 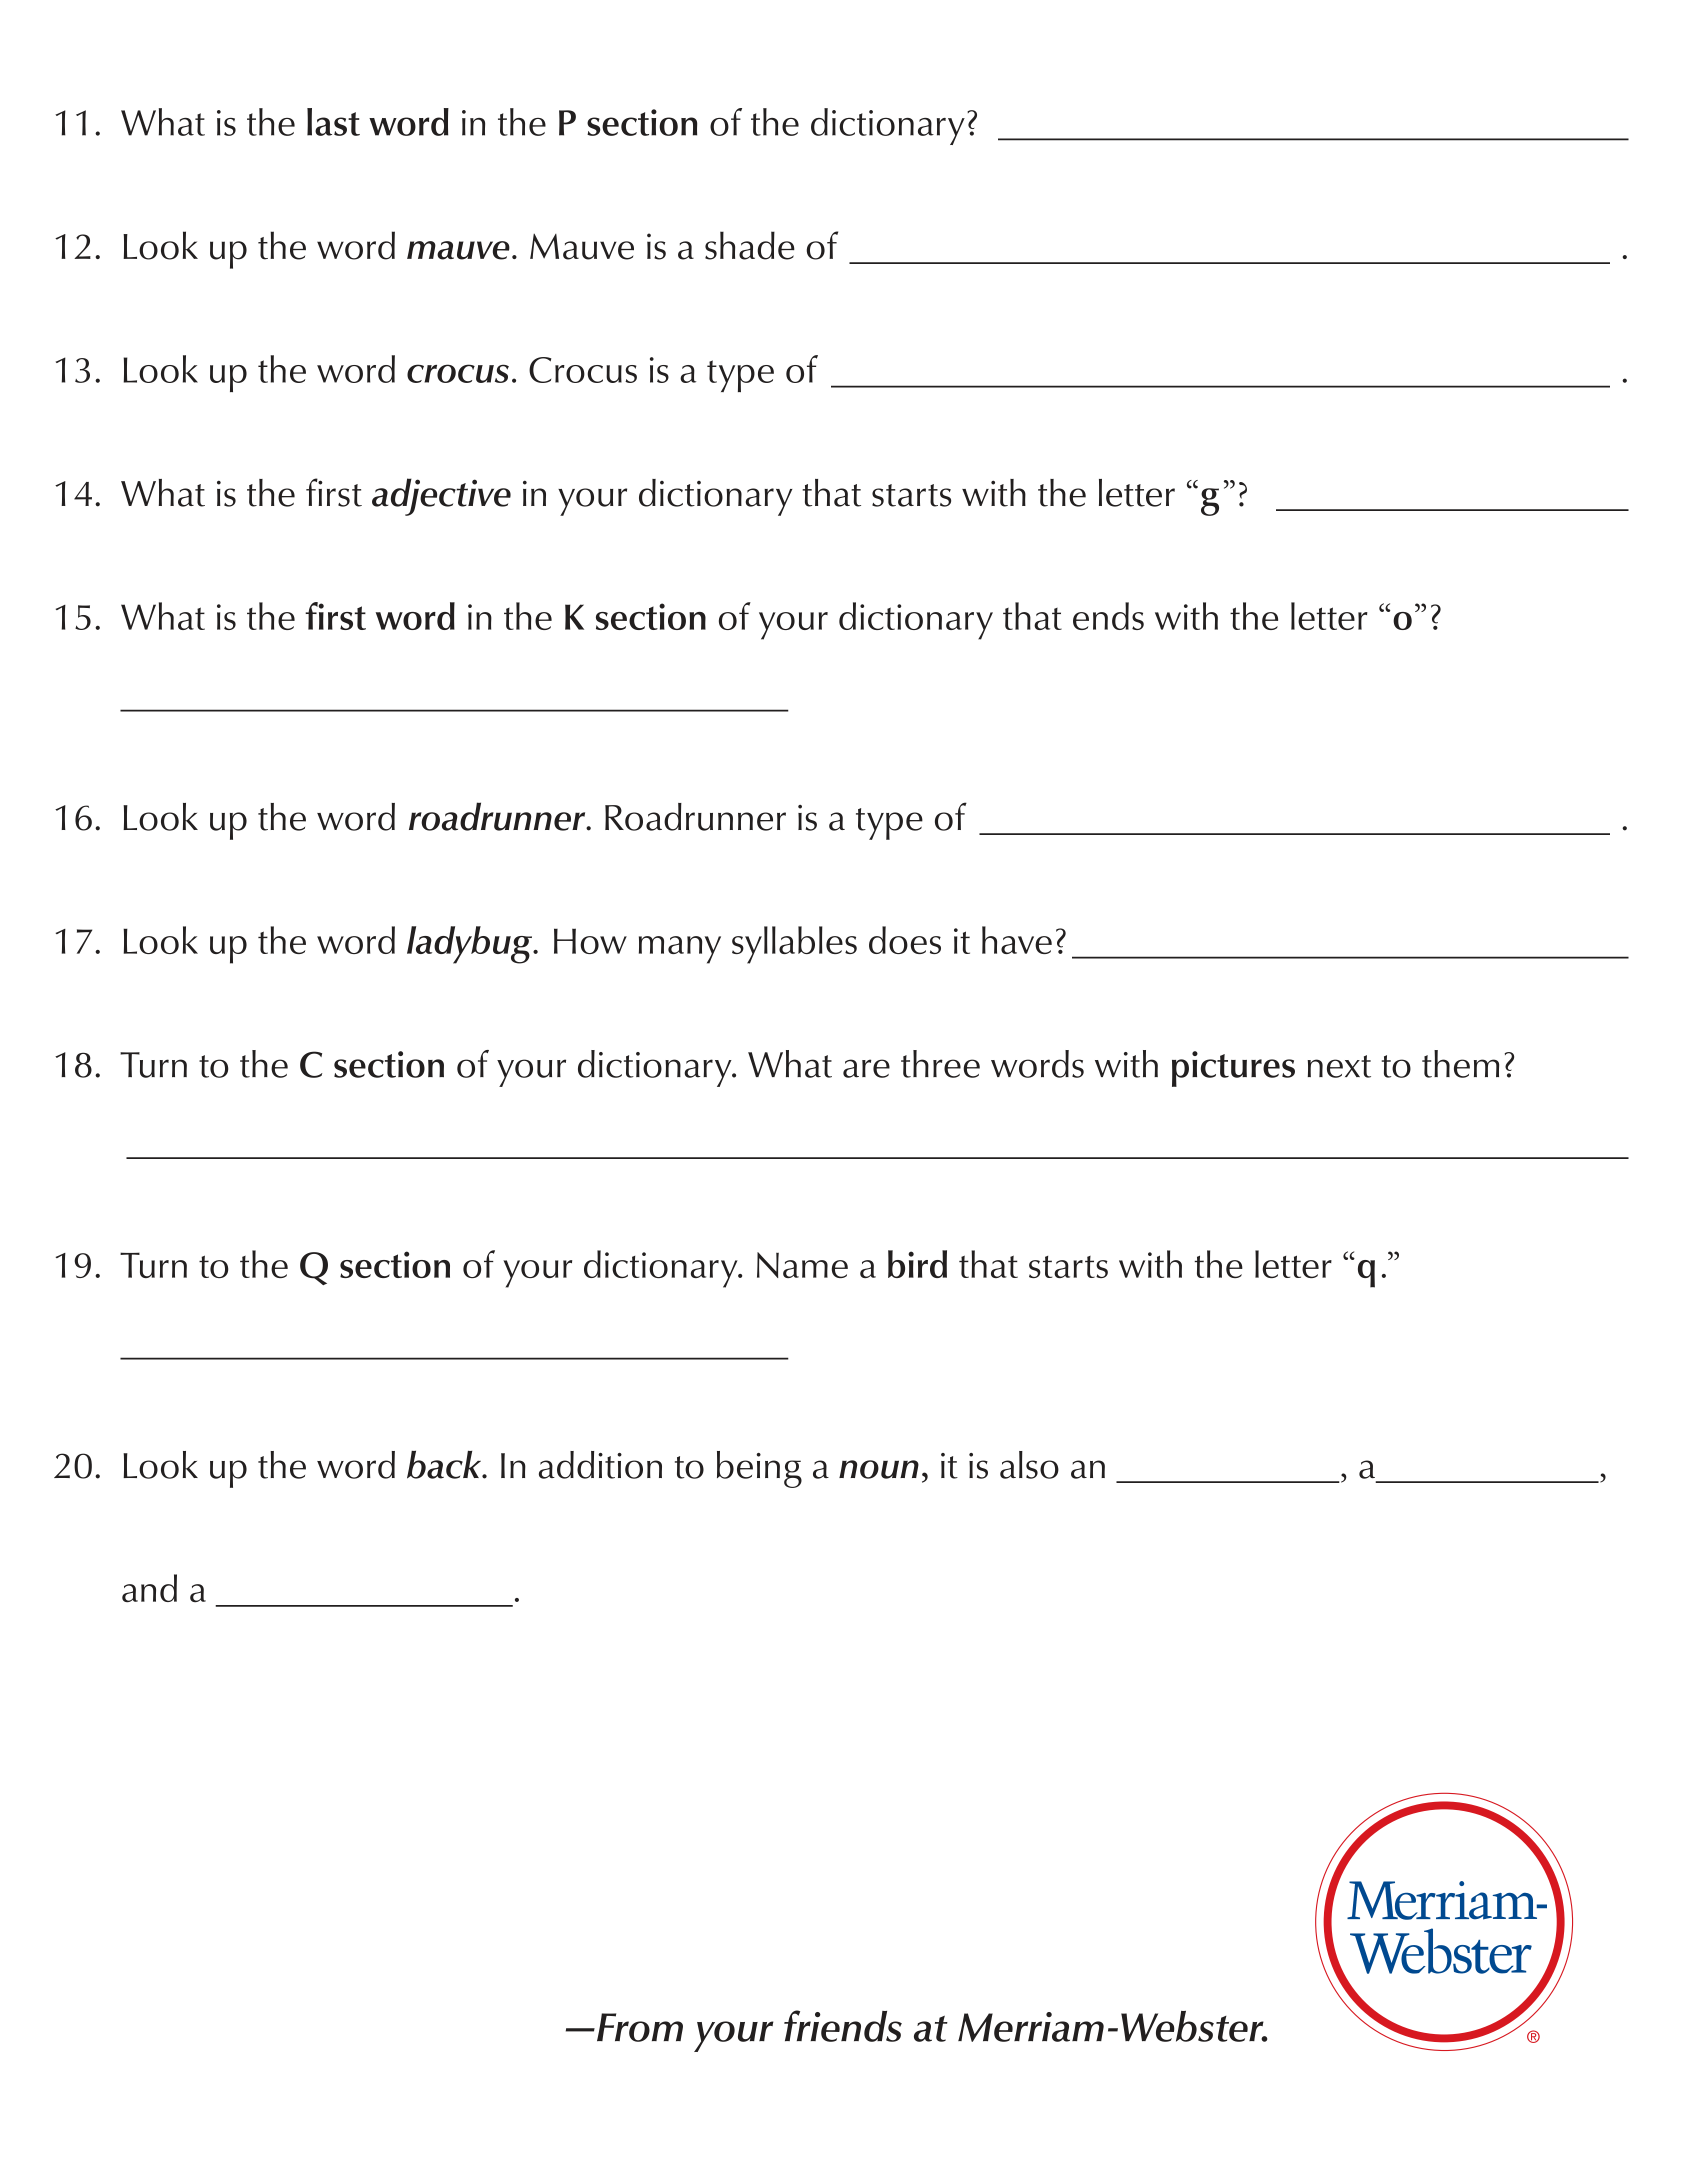 What do you see at coordinates (638, 2027) in the document?
I see `From` at bounding box center [638, 2027].
